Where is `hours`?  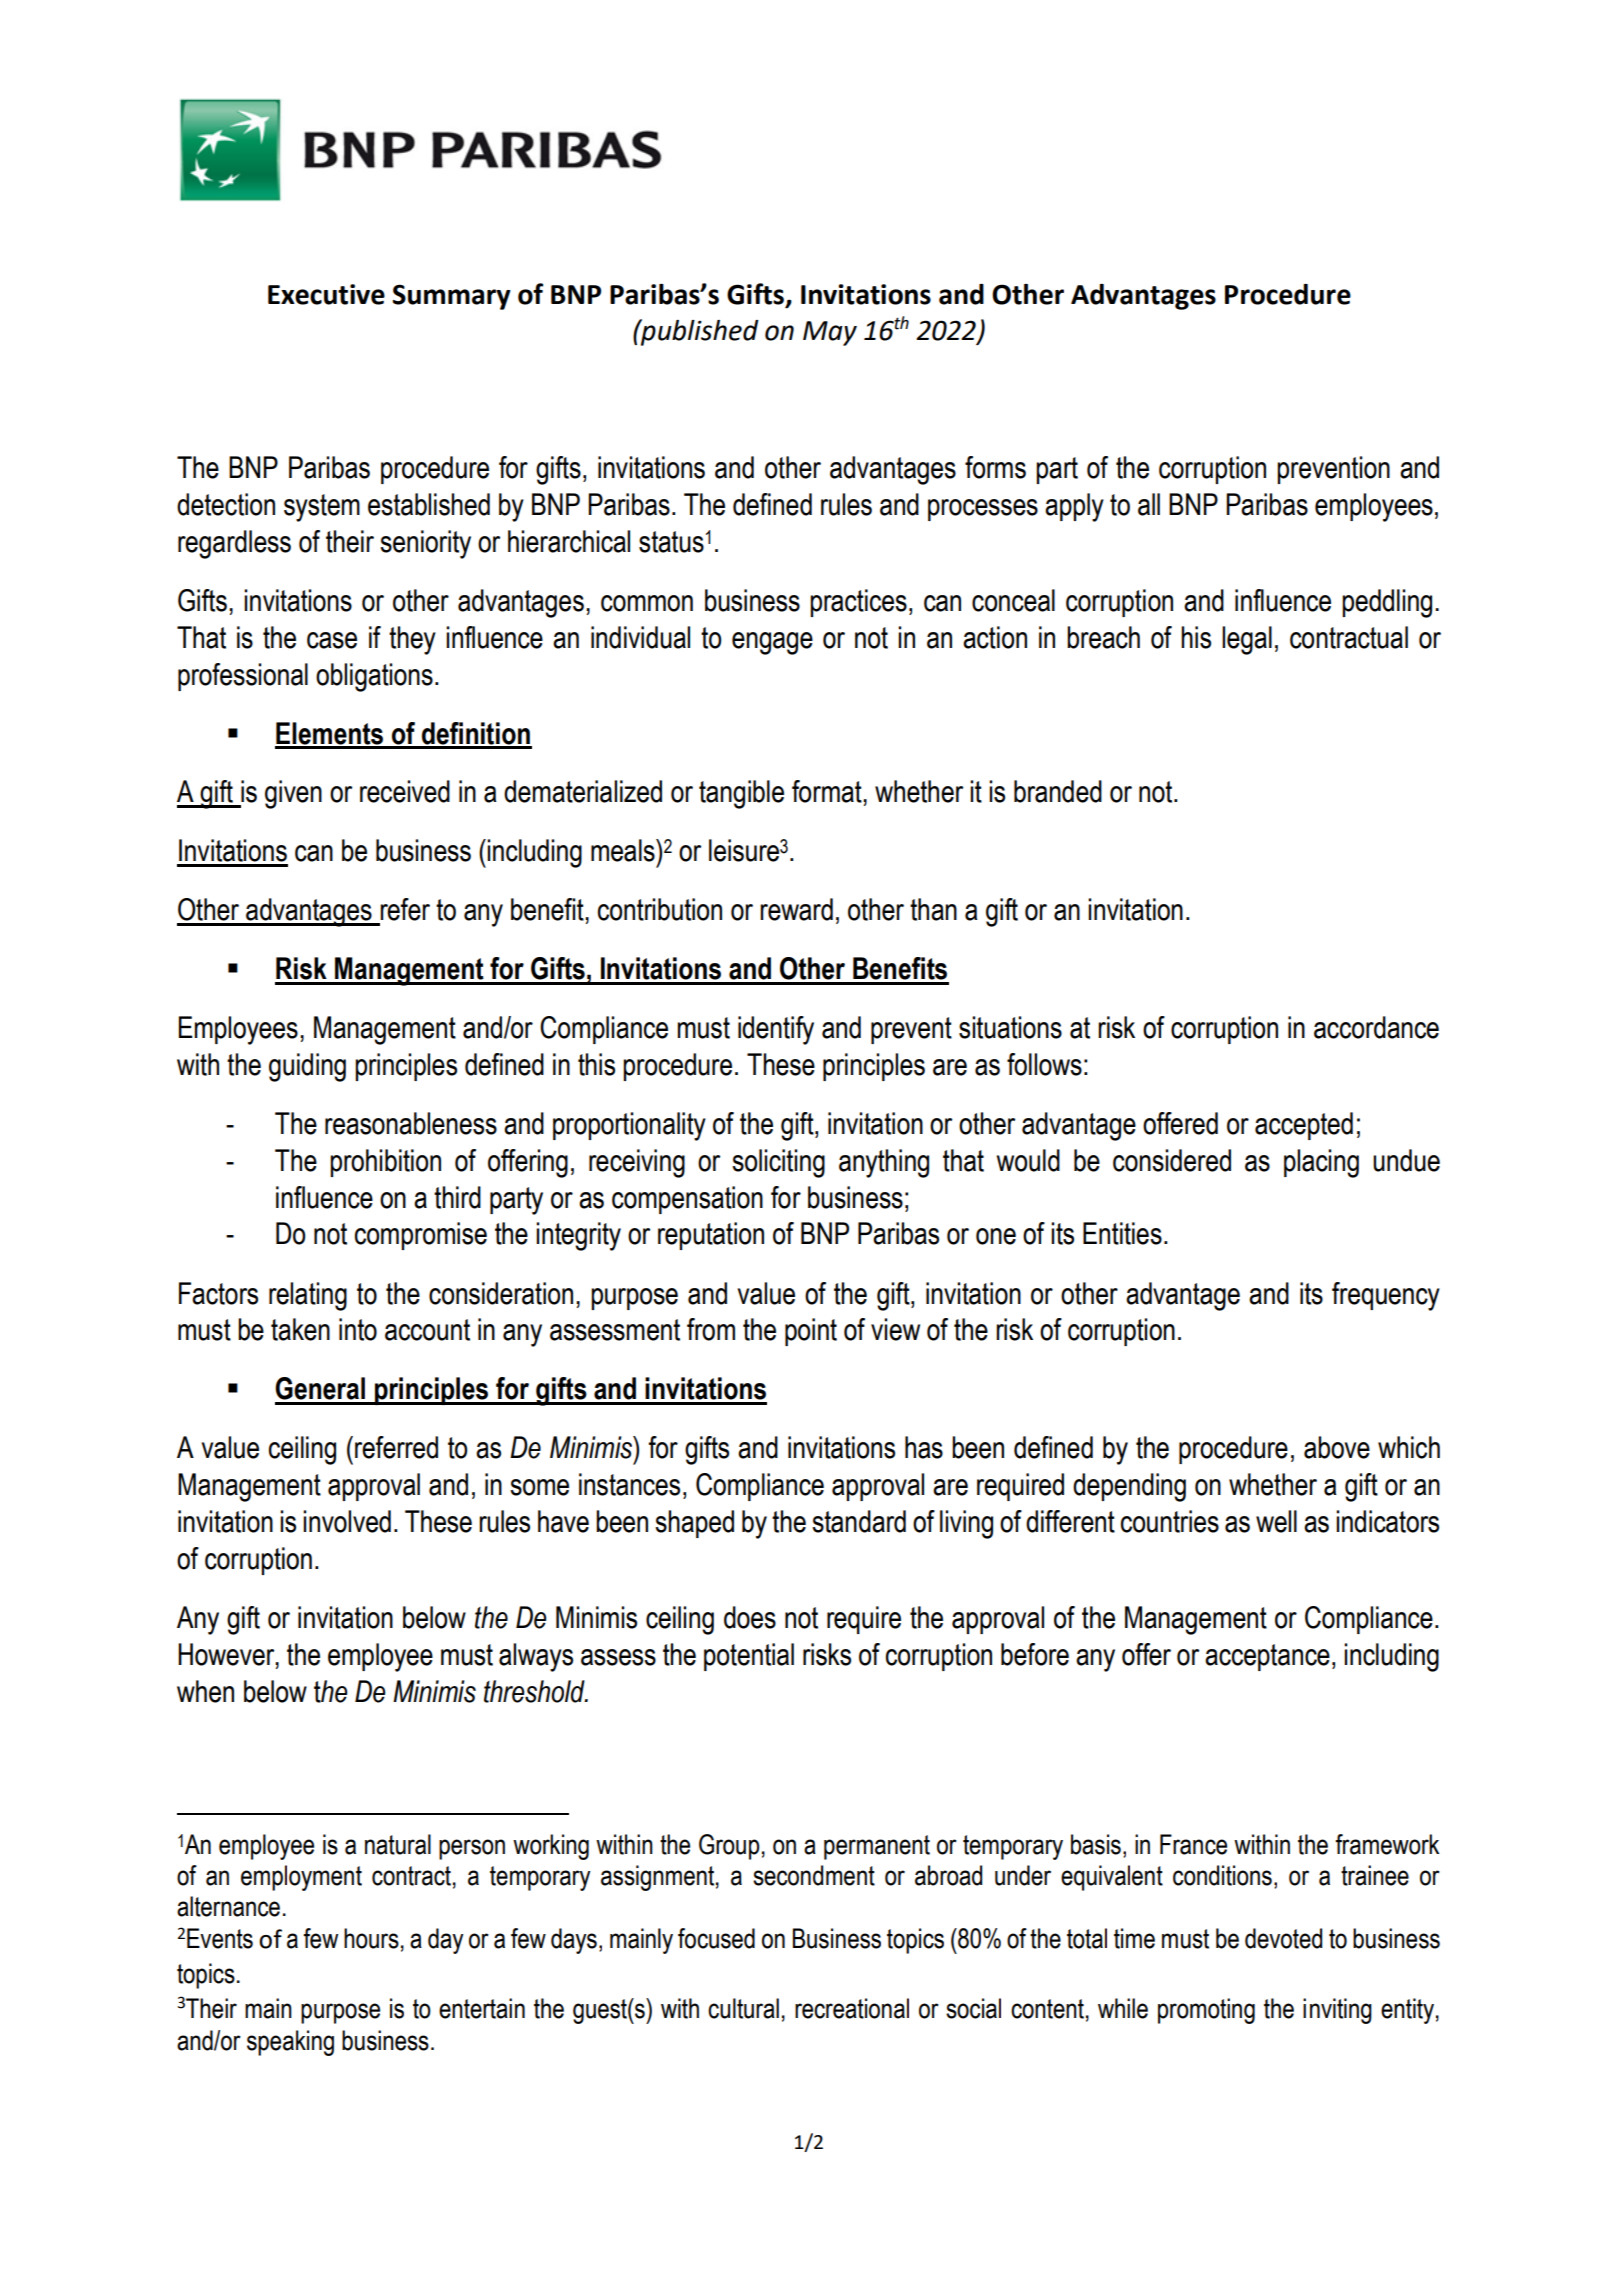
hours is located at coordinates (371, 1938).
